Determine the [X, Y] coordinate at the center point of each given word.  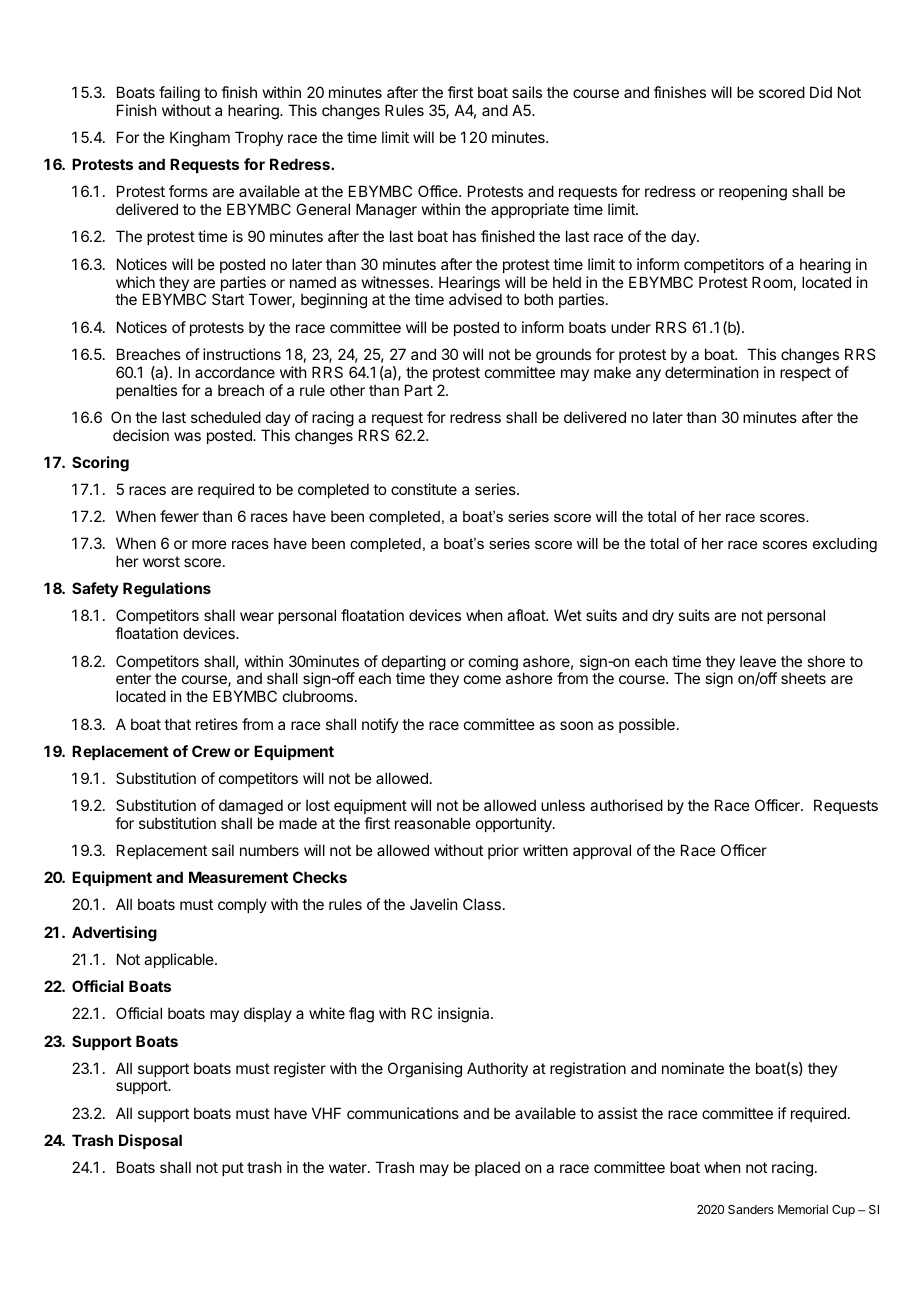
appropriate [530, 210]
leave [758, 661]
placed [497, 1168]
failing [179, 94]
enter [133, 678]
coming [493, 663]
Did [821, 92]
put [233, 1169]
